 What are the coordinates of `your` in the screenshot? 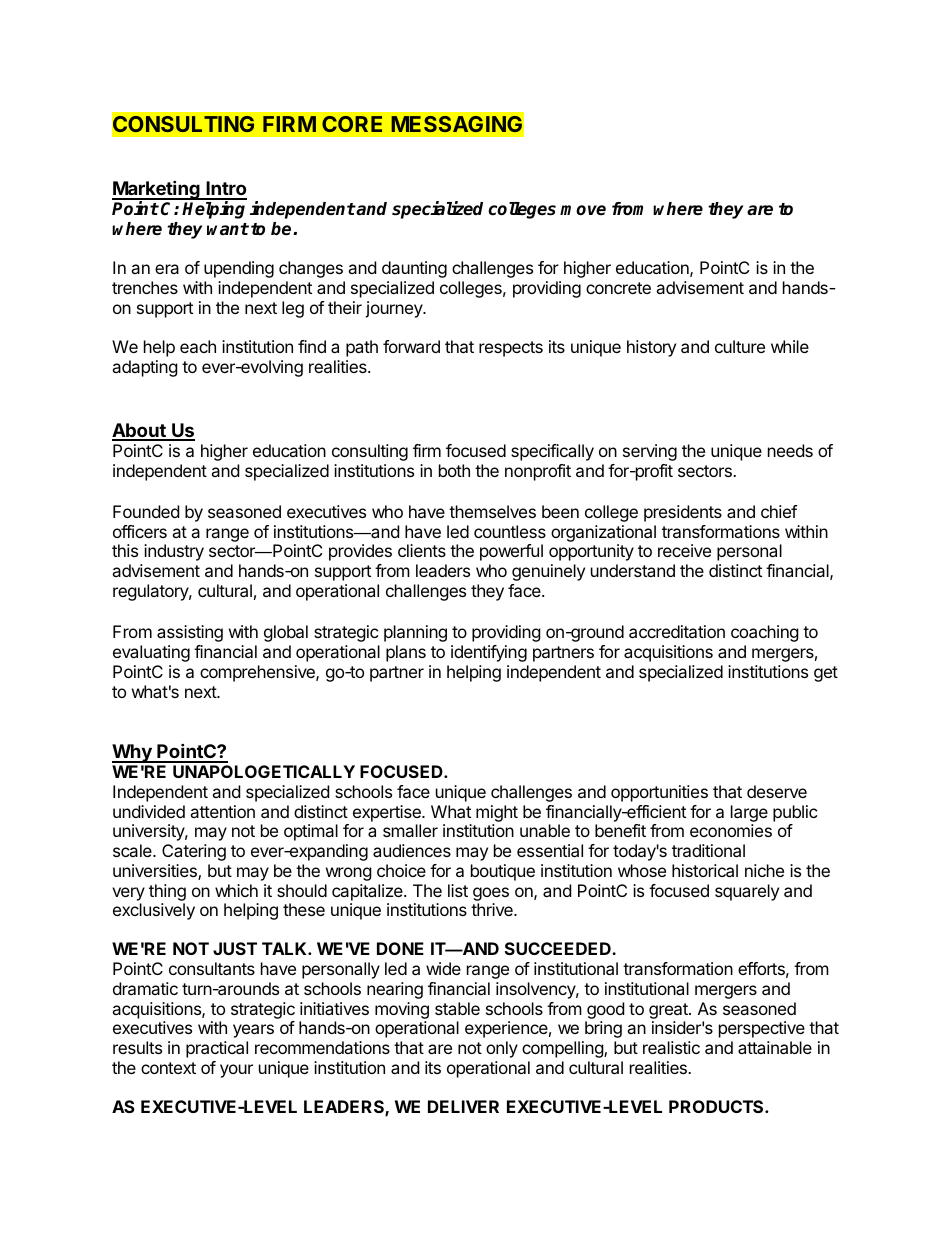 It's located at (236, 1071).
